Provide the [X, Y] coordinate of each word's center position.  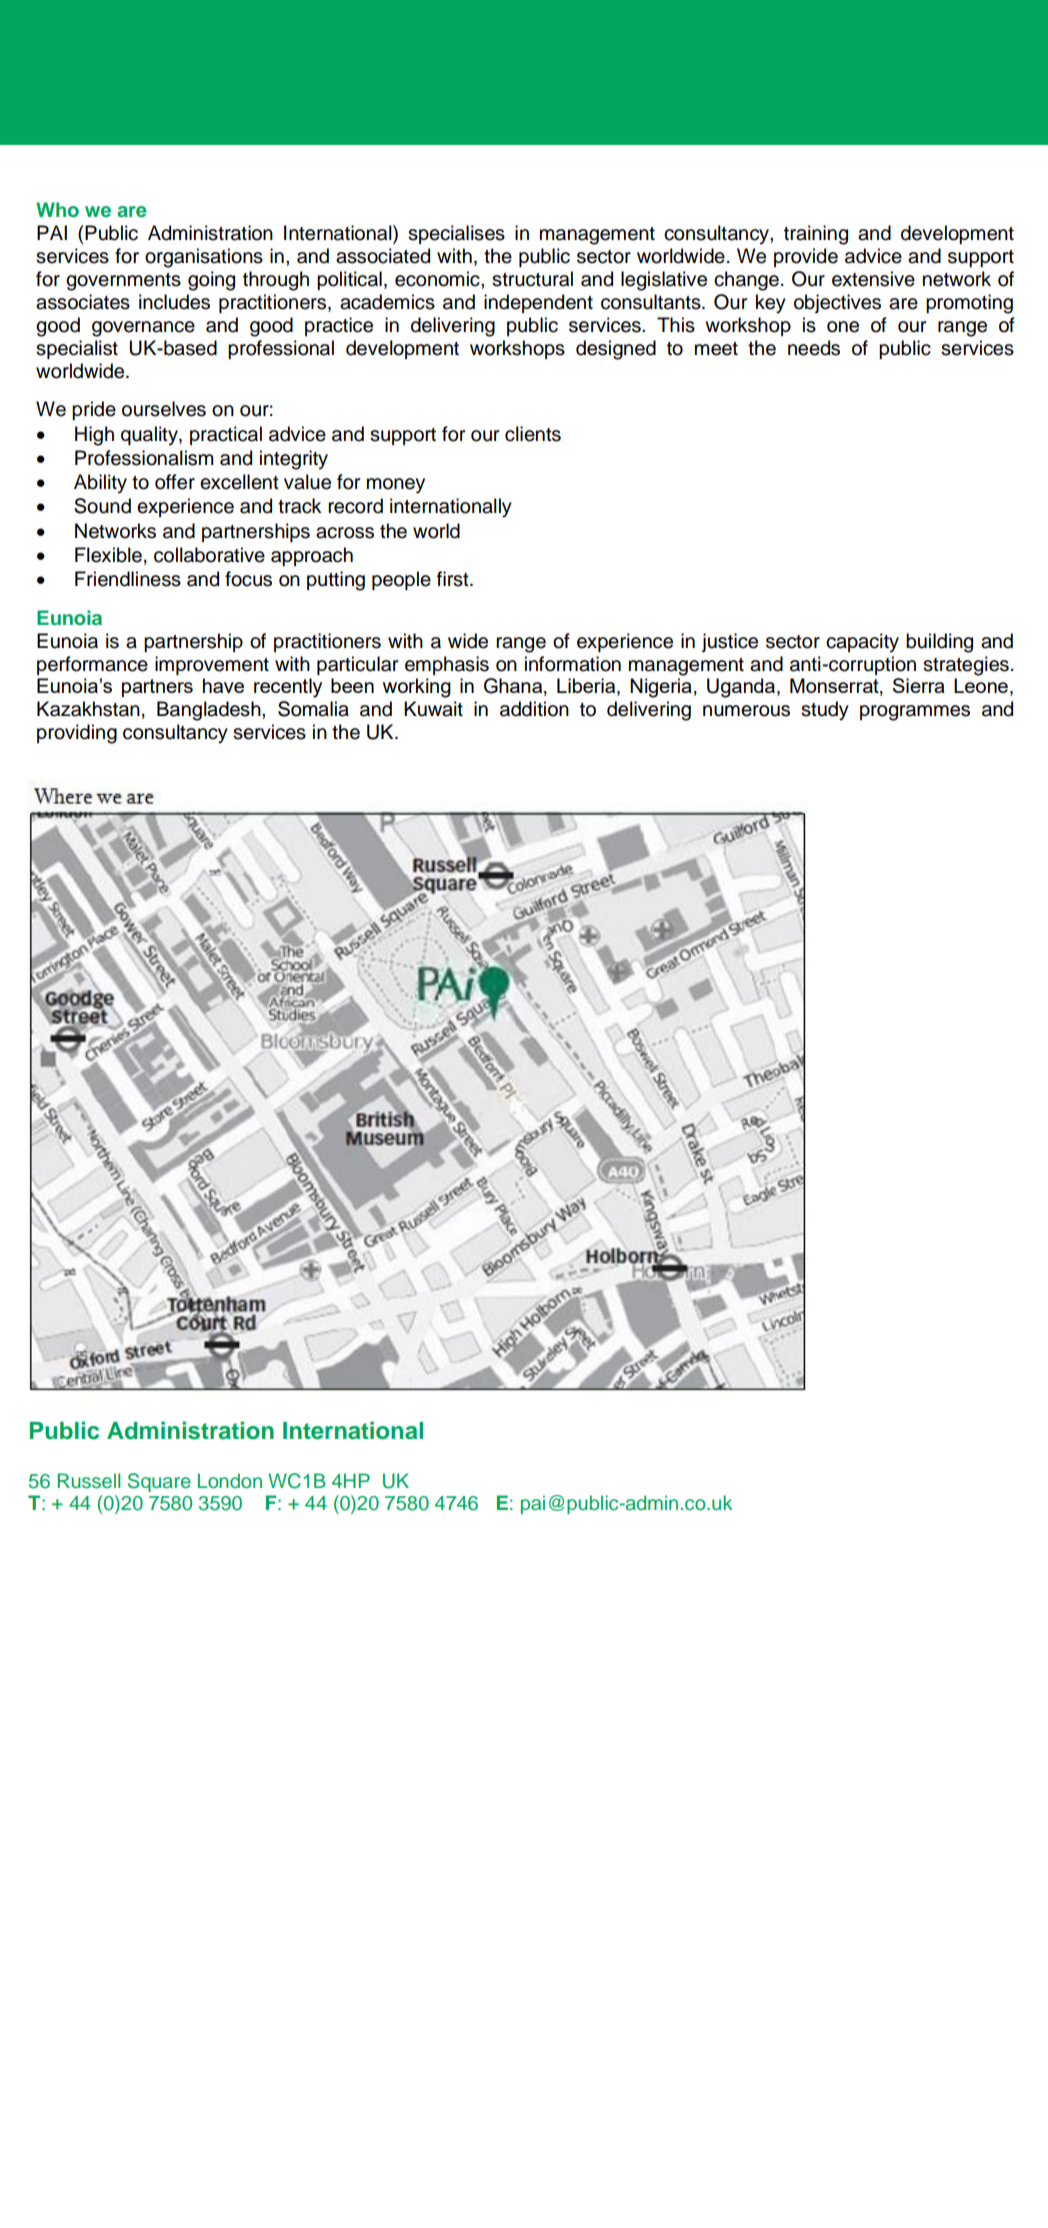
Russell [89, 1481]
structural [532, 279]
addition [534, 709]
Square [159, 1482]
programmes [915, 713]
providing [77, 734]
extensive [873, 279]
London [230, 1480]
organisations [204, 258]
